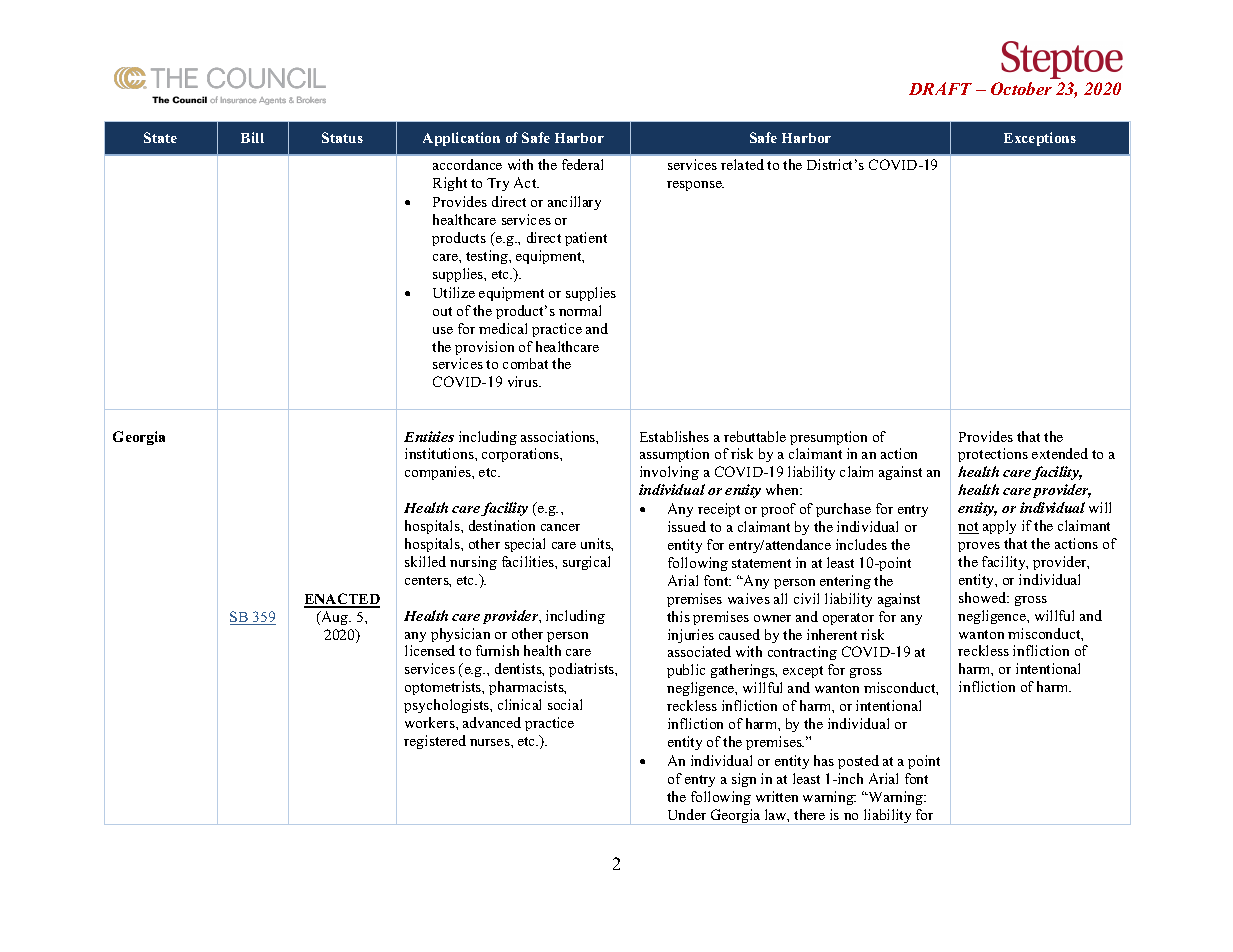 The image size is (1233, 952). What do you see at coordinates (435, 742) in the page?
I see `registered` at bounding box center [435, 742].
